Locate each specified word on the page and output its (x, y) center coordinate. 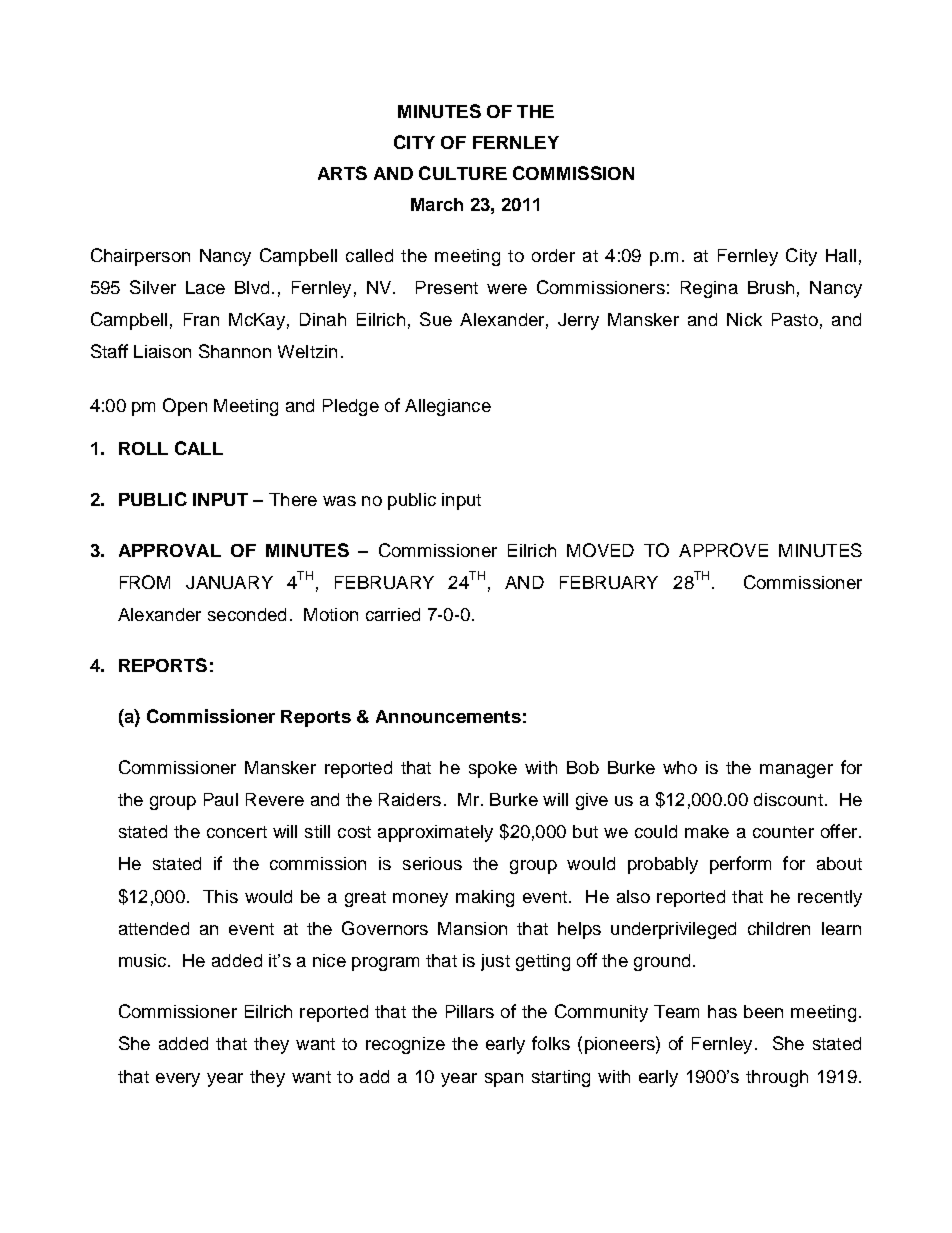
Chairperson (140, 257)
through (777, 1078)
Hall (841, 255)
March (437, 204)
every (178, 1080)
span (504, 1080)
